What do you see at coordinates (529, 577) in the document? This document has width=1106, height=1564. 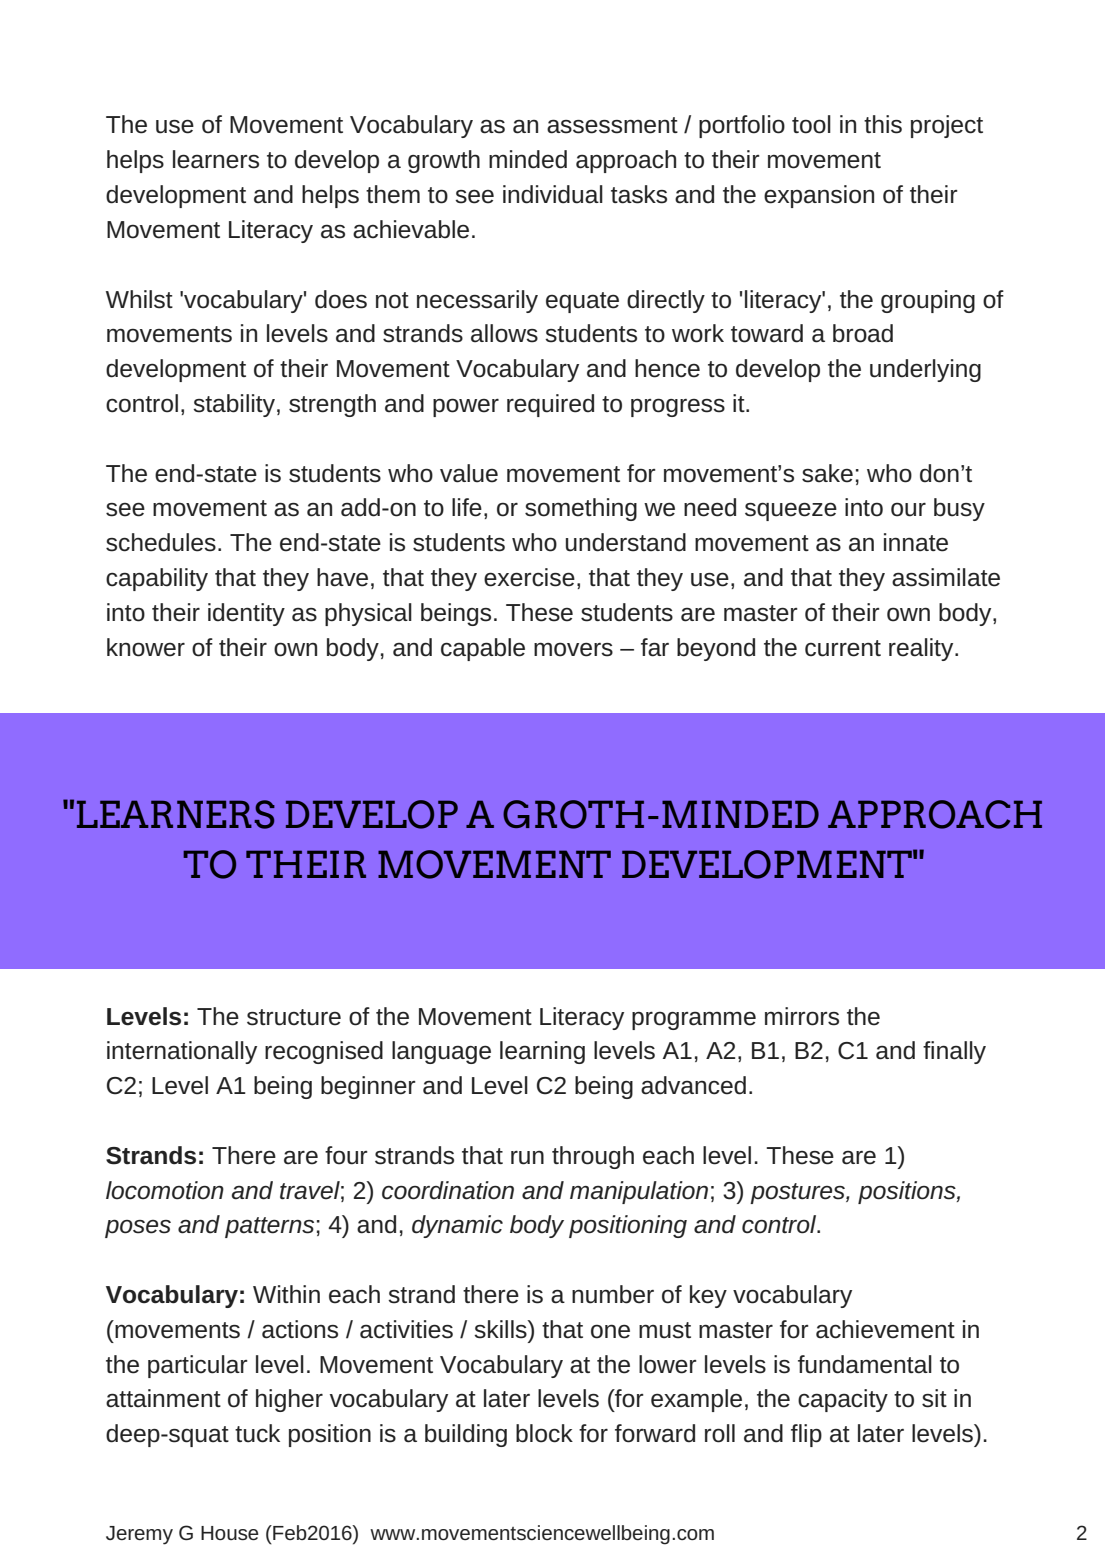 I see `exercise` at bounding box center [529, 577].
